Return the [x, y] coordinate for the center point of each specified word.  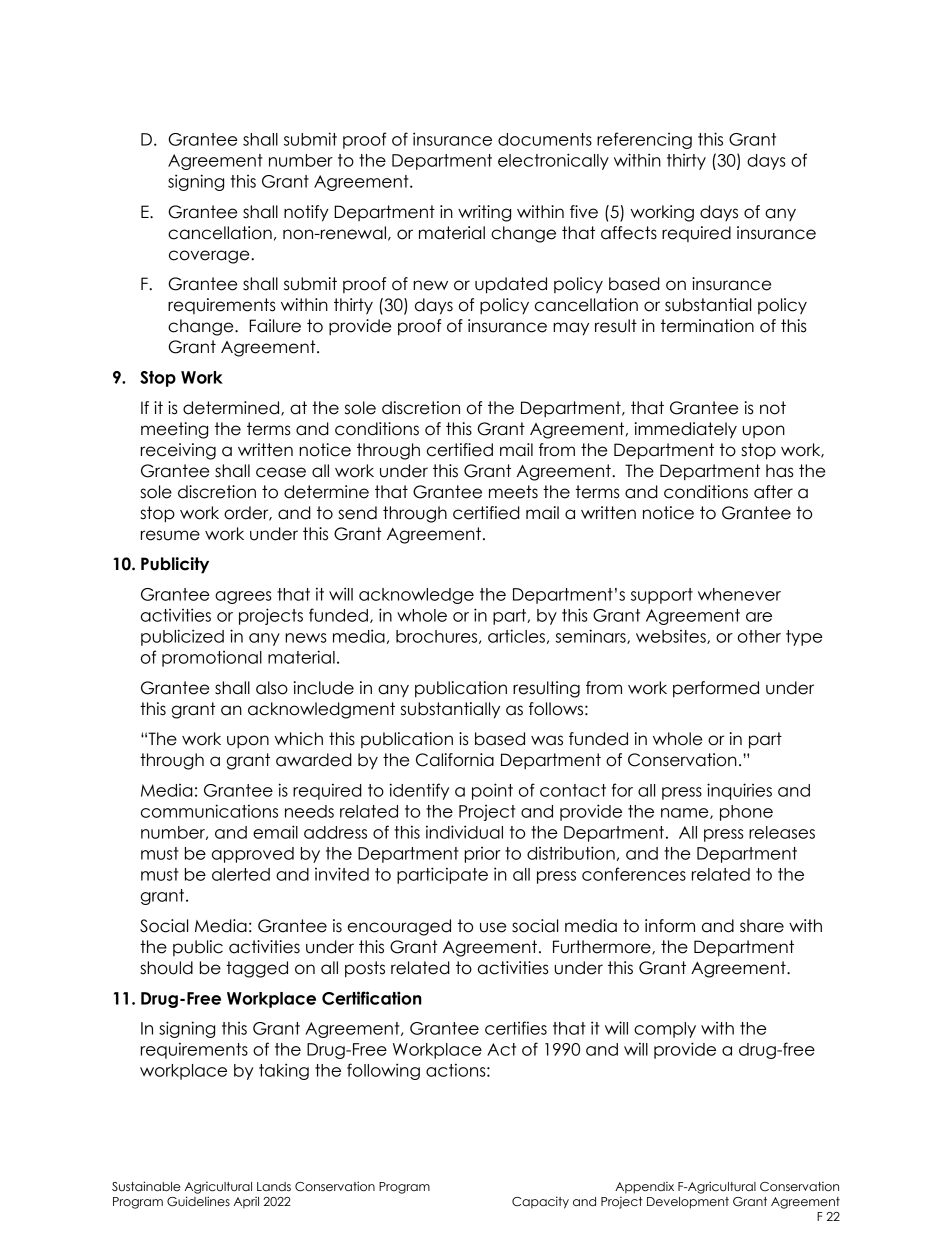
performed [716, 689]
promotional [212, 659]
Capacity [540, 1202]
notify [306, 213]
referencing [644, 140]
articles [516, 636]
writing [484, 213]
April [246, 1203]
